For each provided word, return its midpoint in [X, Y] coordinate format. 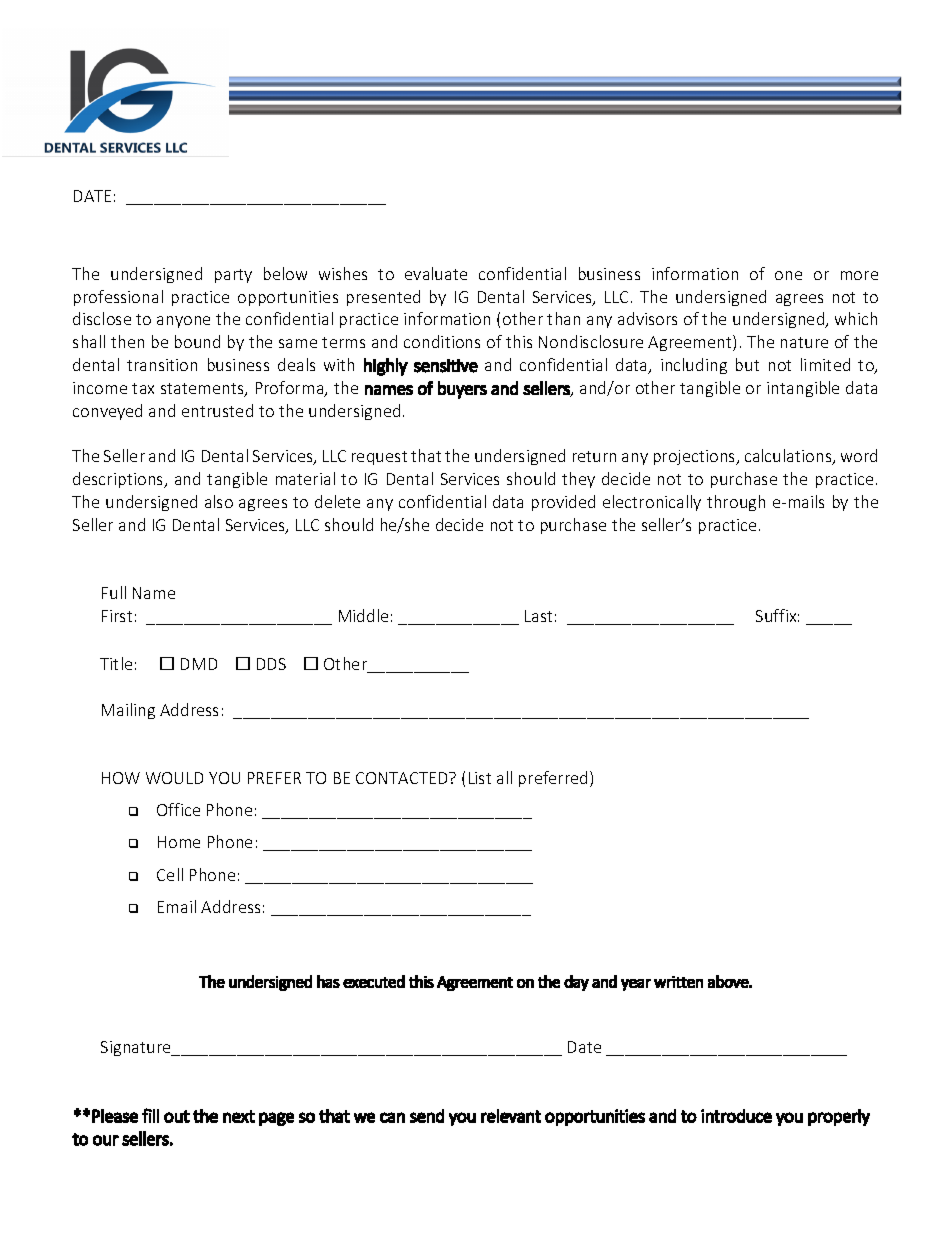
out [177, 1116]
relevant [511, 1116]
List [480, 778]
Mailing [128, 711]
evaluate [436, 273]
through [736, 503]
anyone [183, 322]
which [856, 318]
